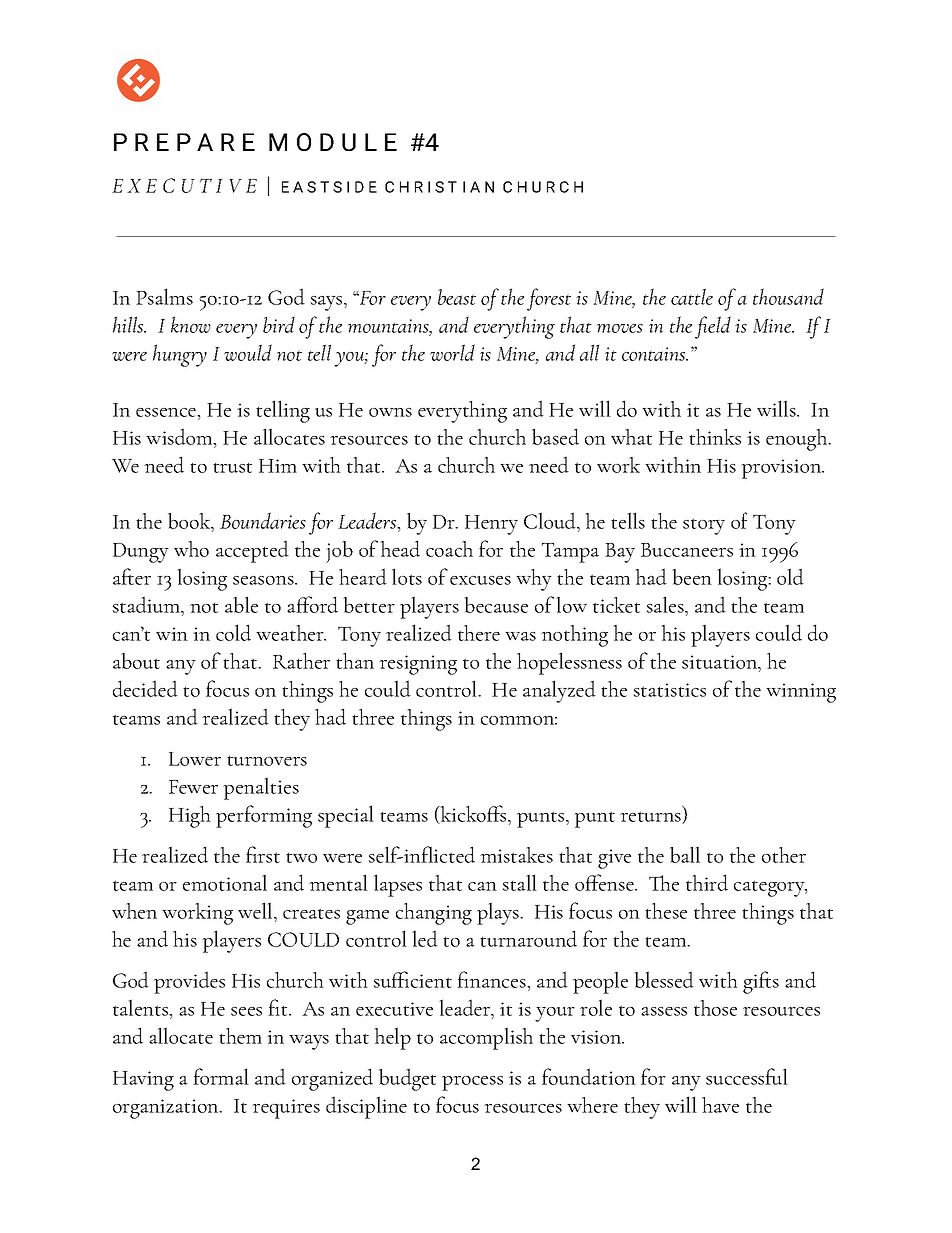 The image size is (952, 1233). Describe the element at coordinates (225, 882) in the page. I see `emotional` at that location.
